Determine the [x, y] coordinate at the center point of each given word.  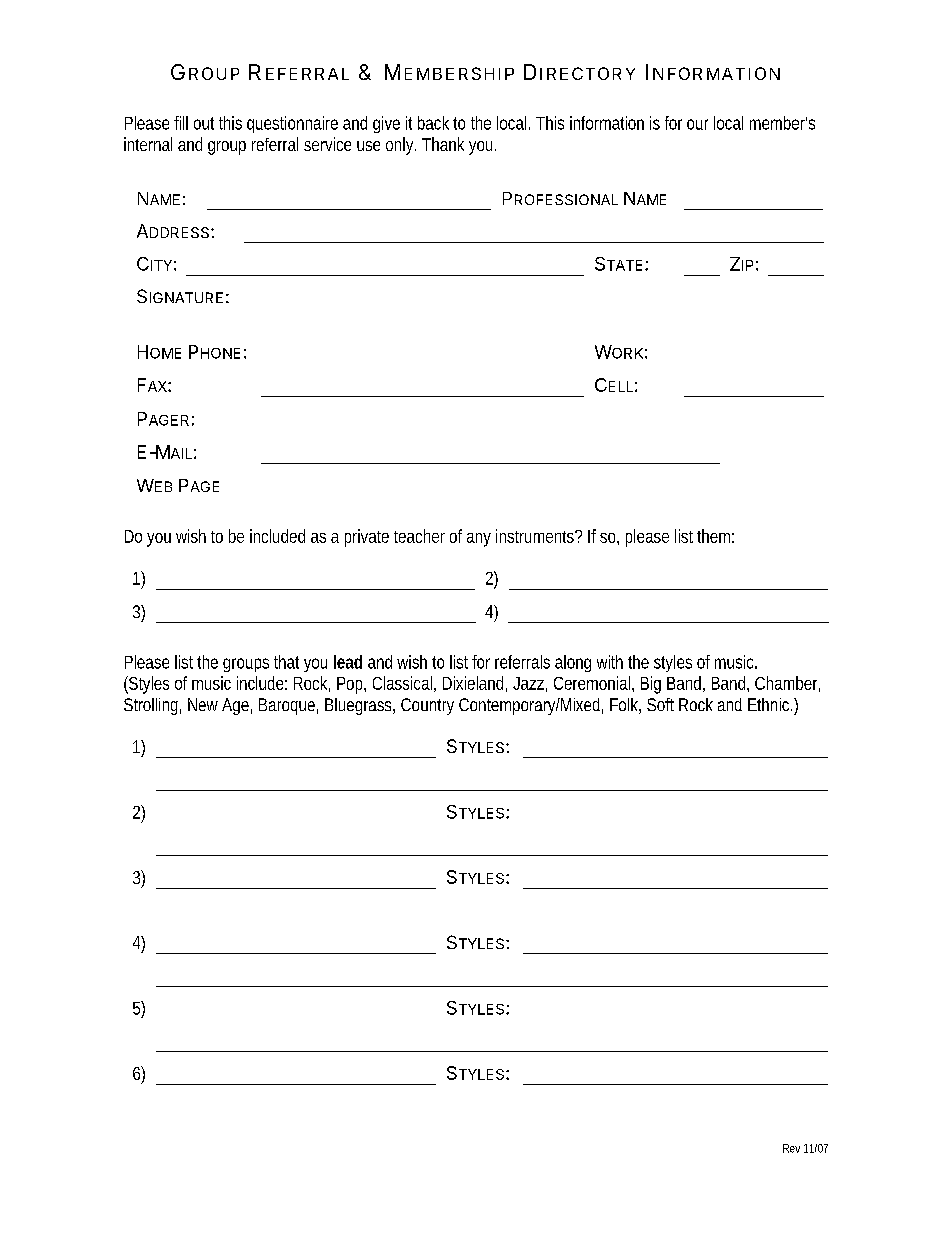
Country [427, 706]
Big [651, 685]
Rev [791, 1148]
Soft [660, 704]
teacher [419, 536]
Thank [443, 144]
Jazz [528, 683]
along [573, 663]
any [479, 540]
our [697, 124]
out [204, 123]
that [286, 662]
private [367, 538]
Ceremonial [593, 683]
